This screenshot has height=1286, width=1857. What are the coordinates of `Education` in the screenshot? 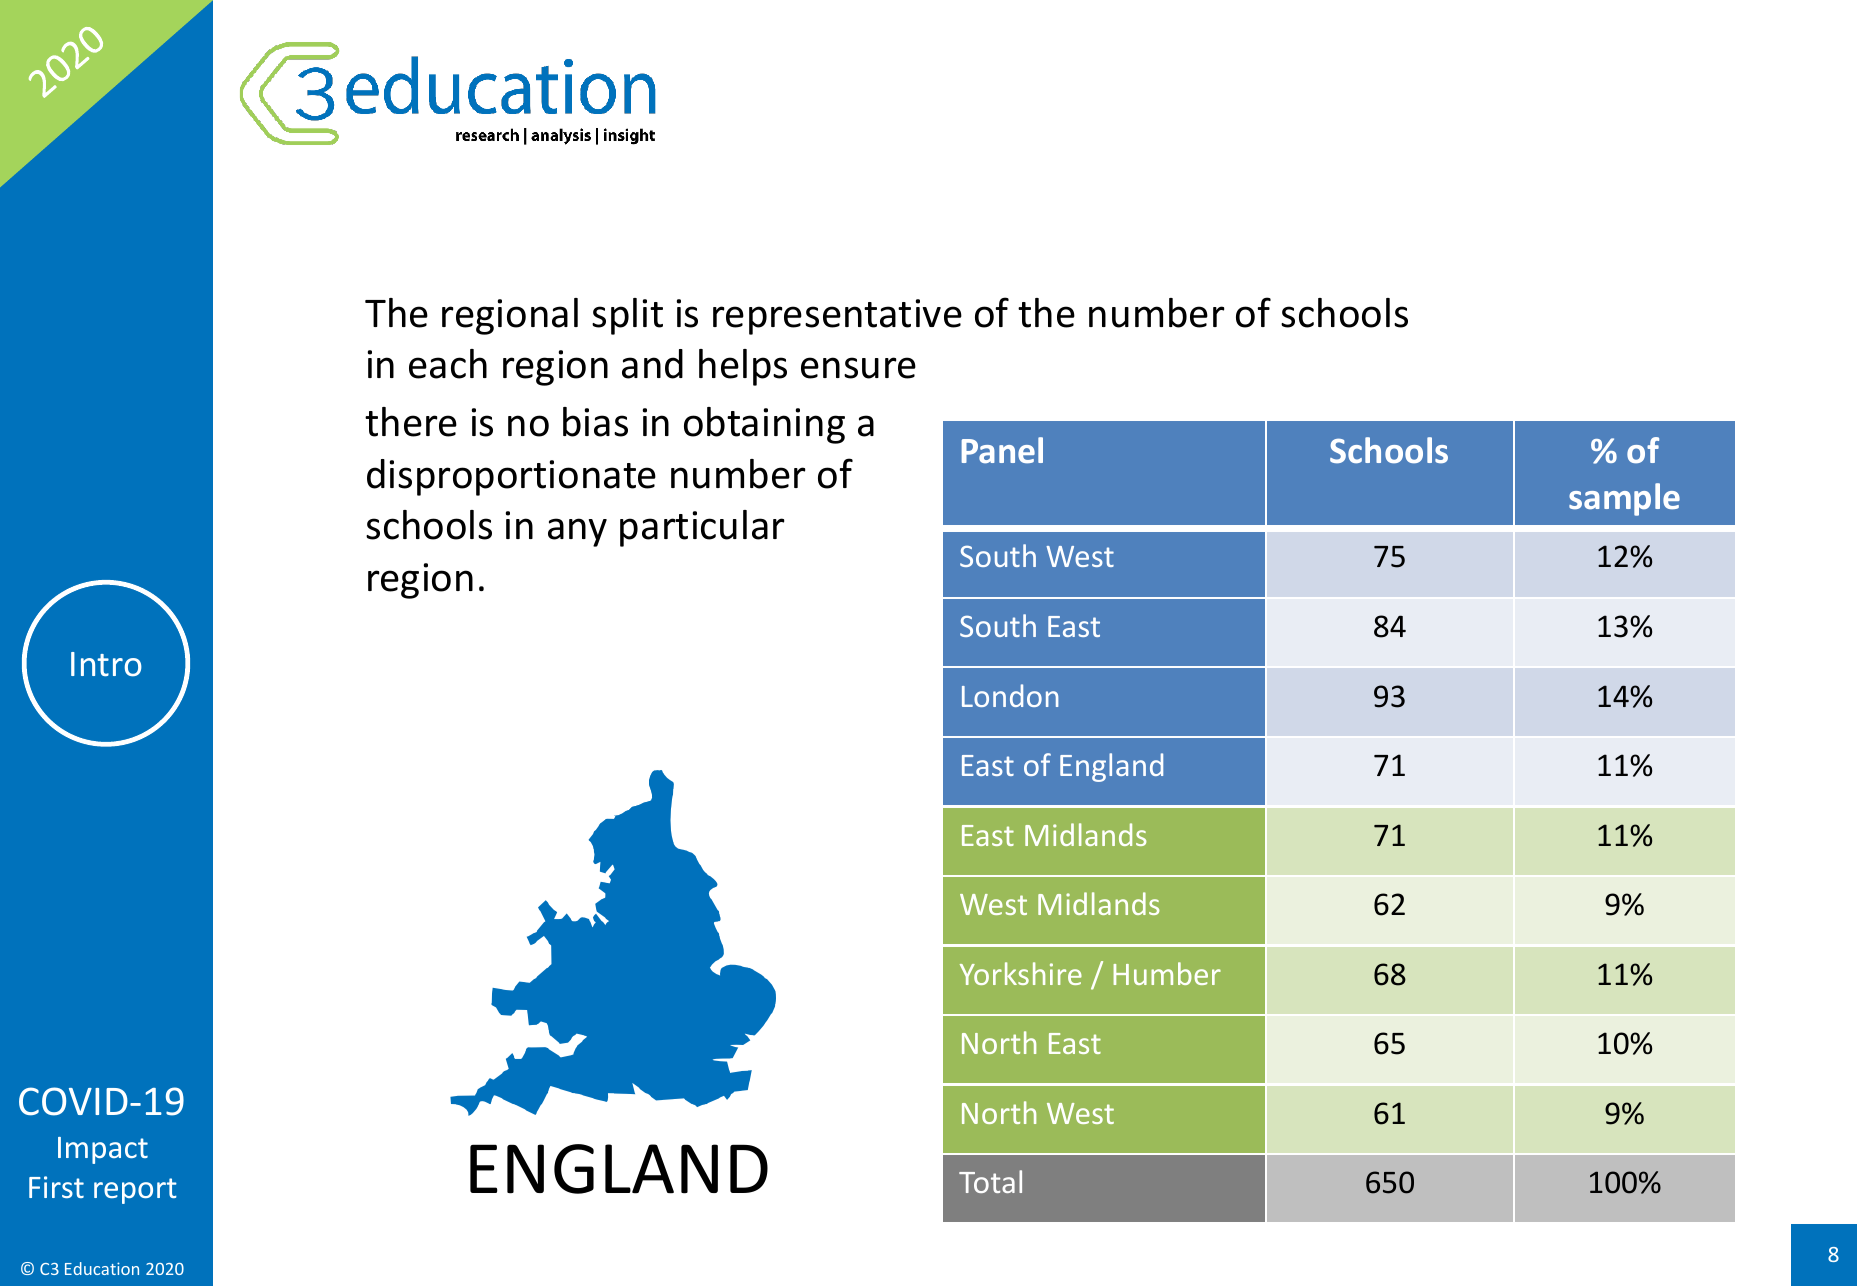 It's located at (102, 1268).
